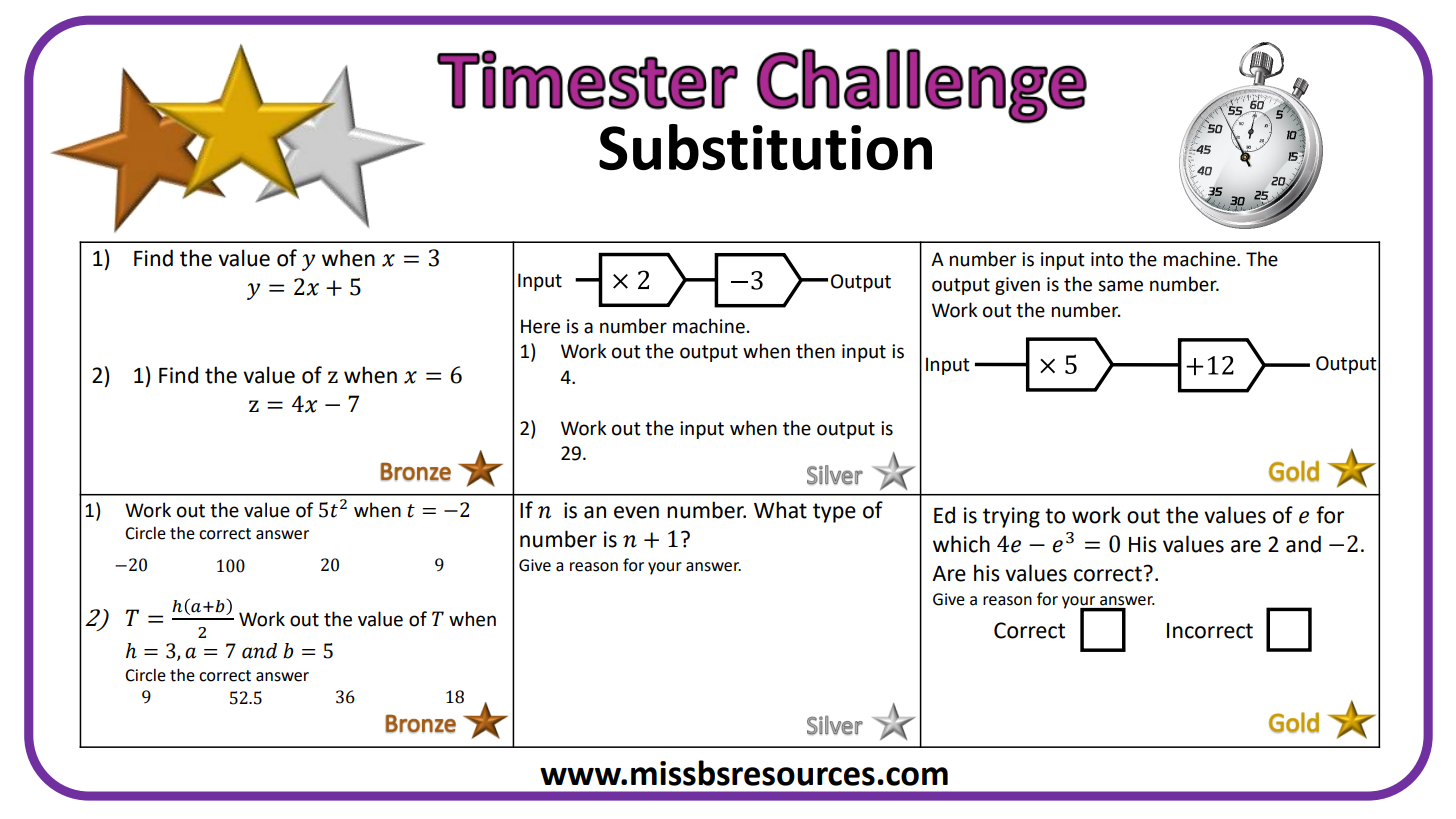 This page has height=819, width=1456. What do you see at coordinates (815, 351) in the page?
I see `then` at bounding box center [815, 351].
